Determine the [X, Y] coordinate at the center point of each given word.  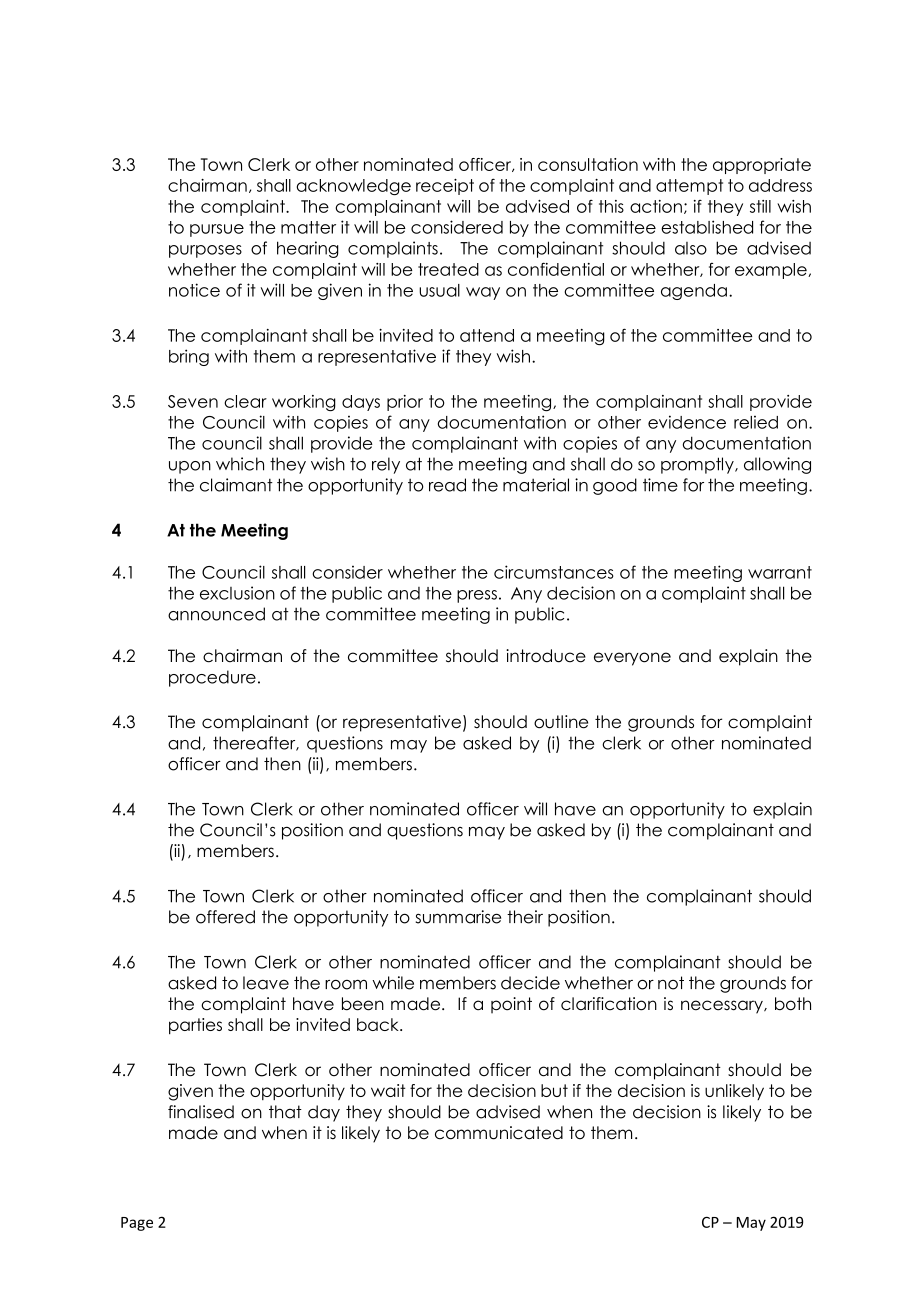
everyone [632, 659]
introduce [546, 656]
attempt [689, 187]
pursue [217, 230]
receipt [445, 187]
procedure [212, 678]
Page [137, 1224]
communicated [499, 1133]
